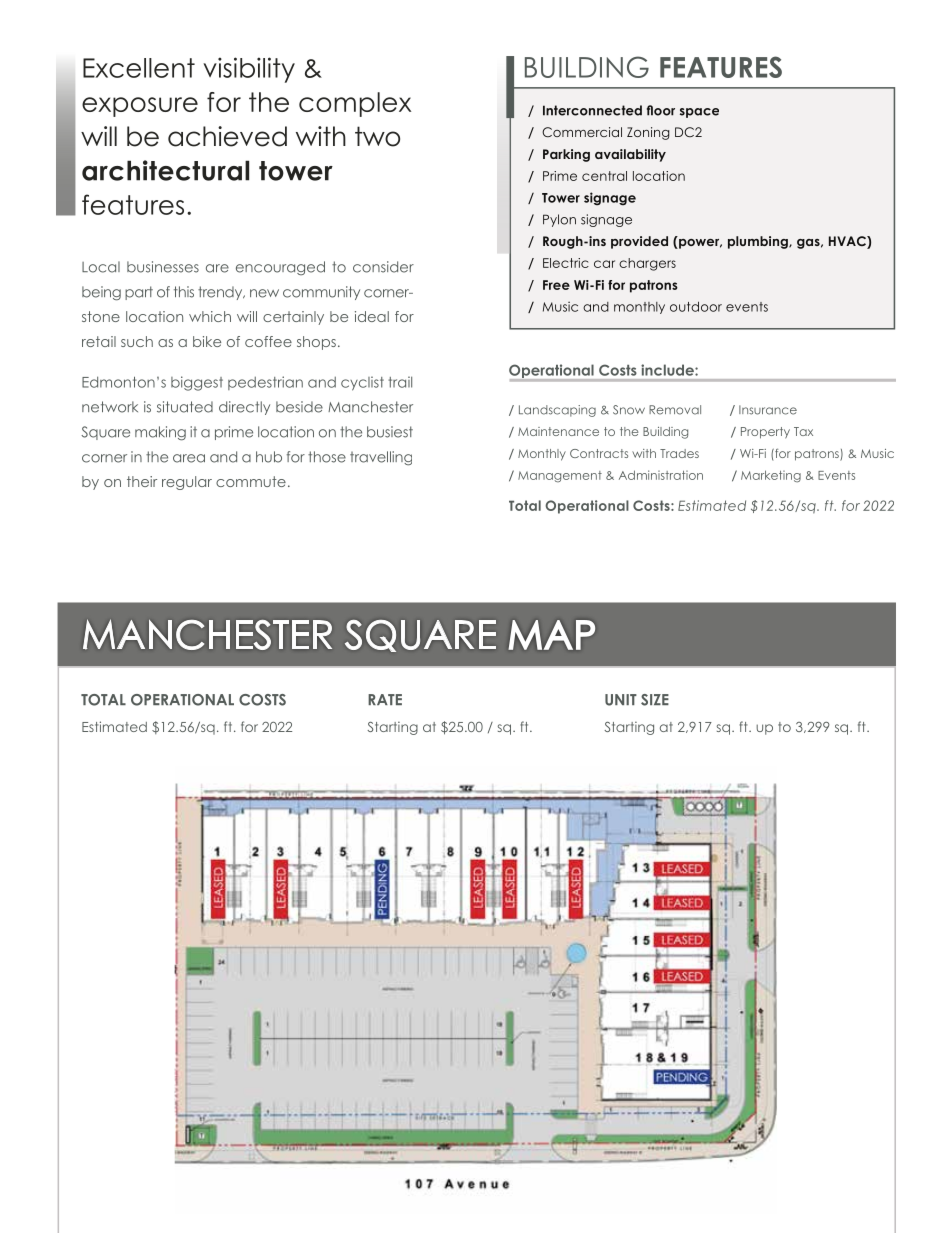 The width and height of the screenshot is (952, 1233). What do you see at coordinates (163, 267) in the screenshot?
I see `businesses` at bounding box center [163, 267].
